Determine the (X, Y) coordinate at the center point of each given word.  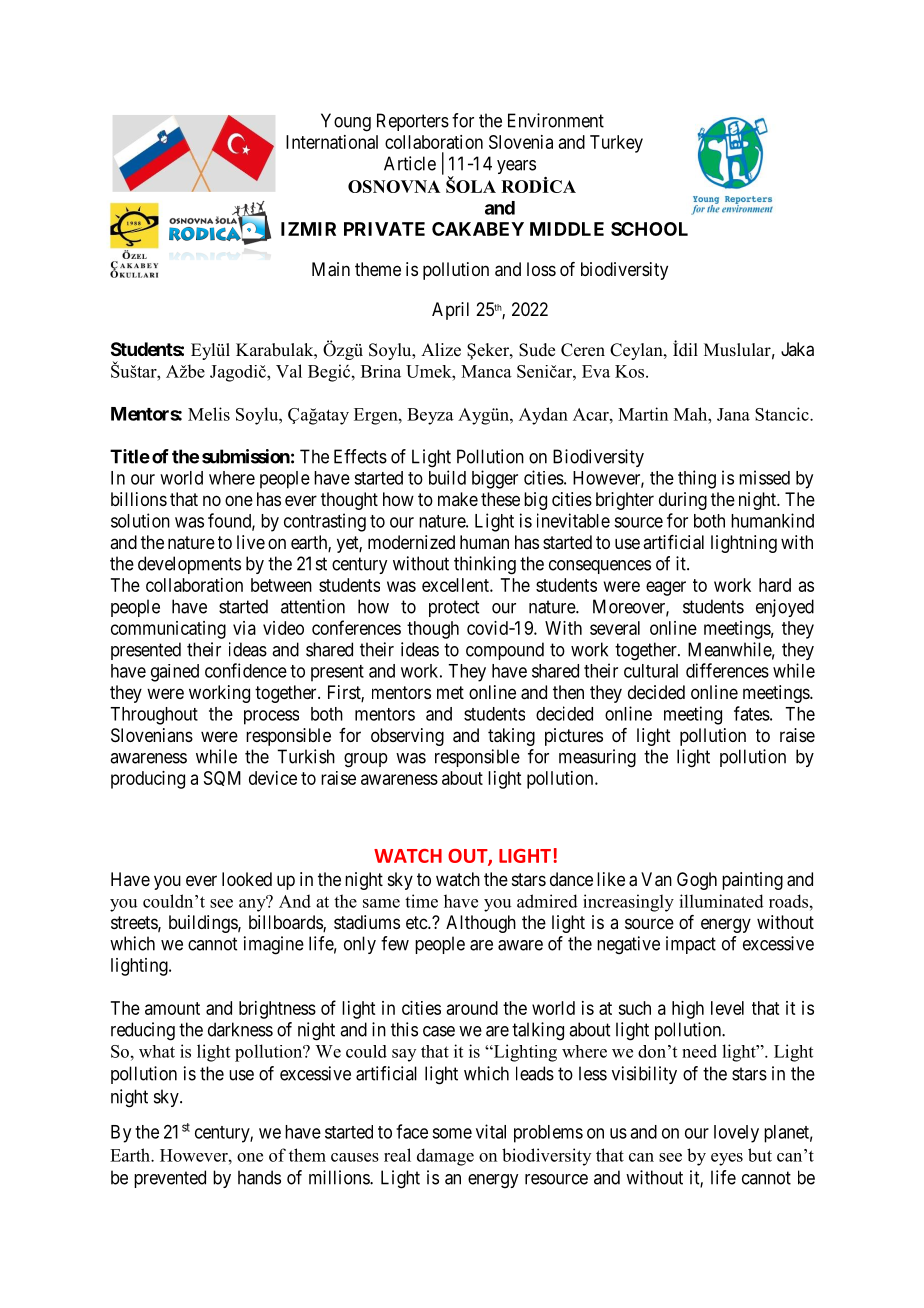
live (251, 542)
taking (511, 737)
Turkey (616, 144)
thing (697, 479)
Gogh (697, 881)
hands (259, 1177)
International (332, 142)
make (458, 499)
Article (410, 163)
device (273, 778)
